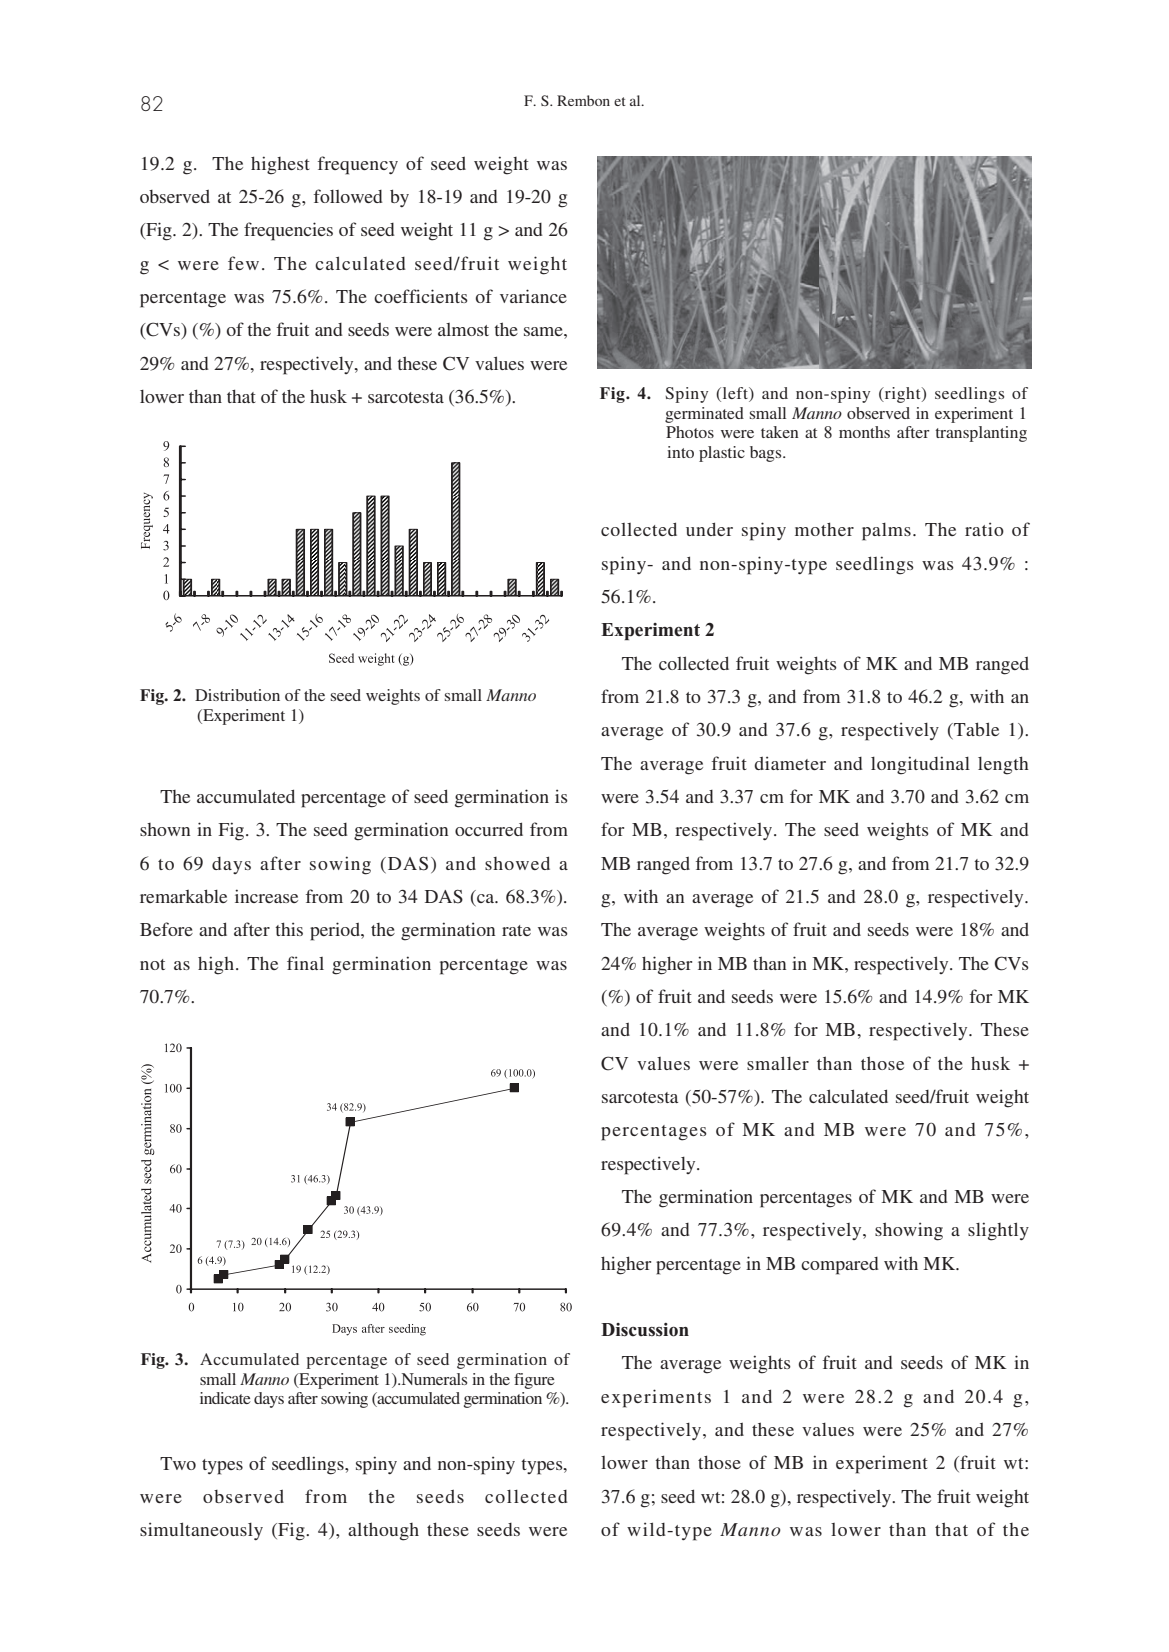 The image size is (1169, 1652). I want to click on compared, so click(840, 1266).
